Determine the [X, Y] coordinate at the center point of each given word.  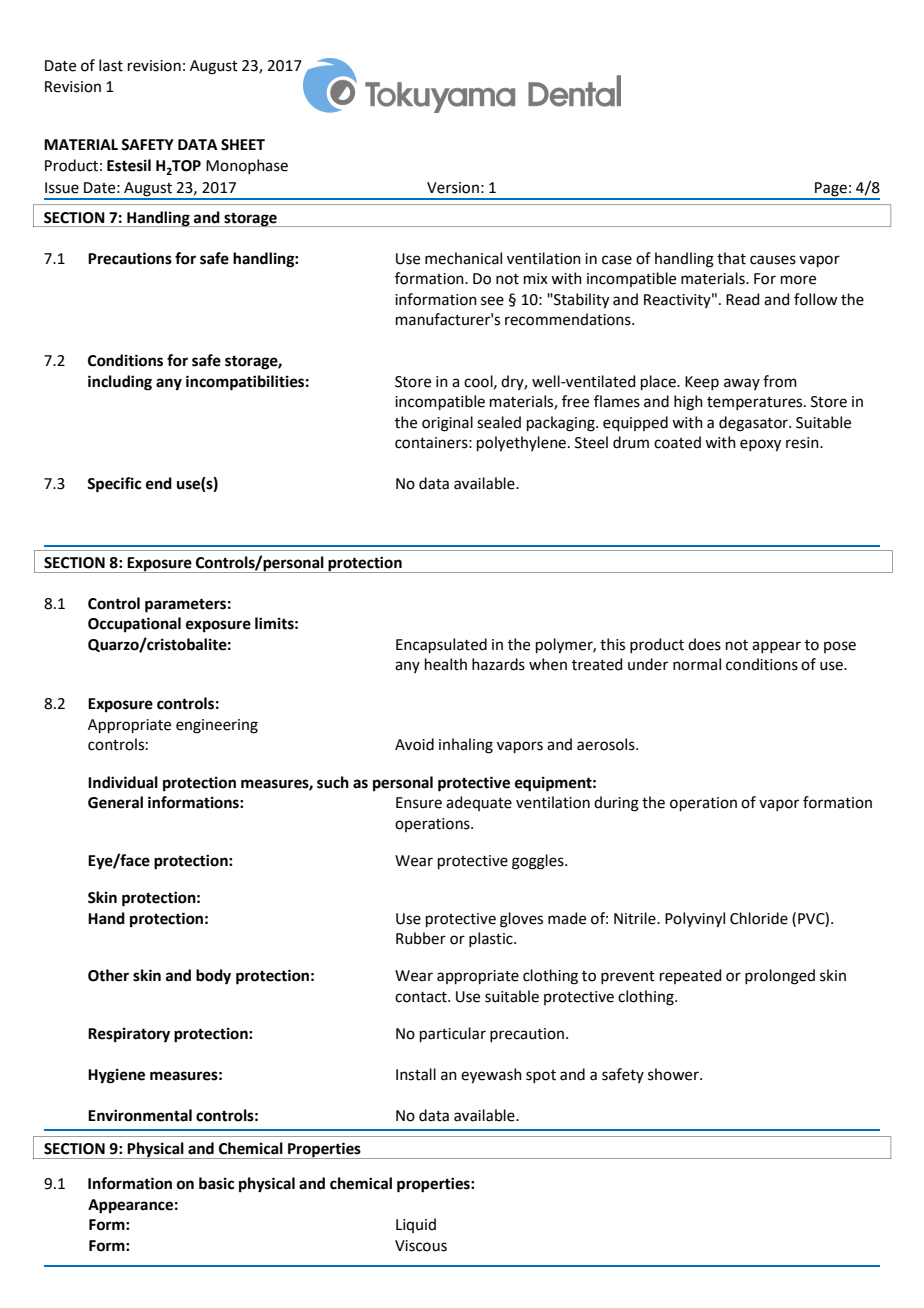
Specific [114, 485]
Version [453, 188]
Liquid [416, 1225]
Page [831, 190]
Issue [62, 188]
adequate [479, 803]
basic [216, 1183]
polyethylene [521, 444]
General [115, 802]
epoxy [760, 445]
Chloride [759, 918]
